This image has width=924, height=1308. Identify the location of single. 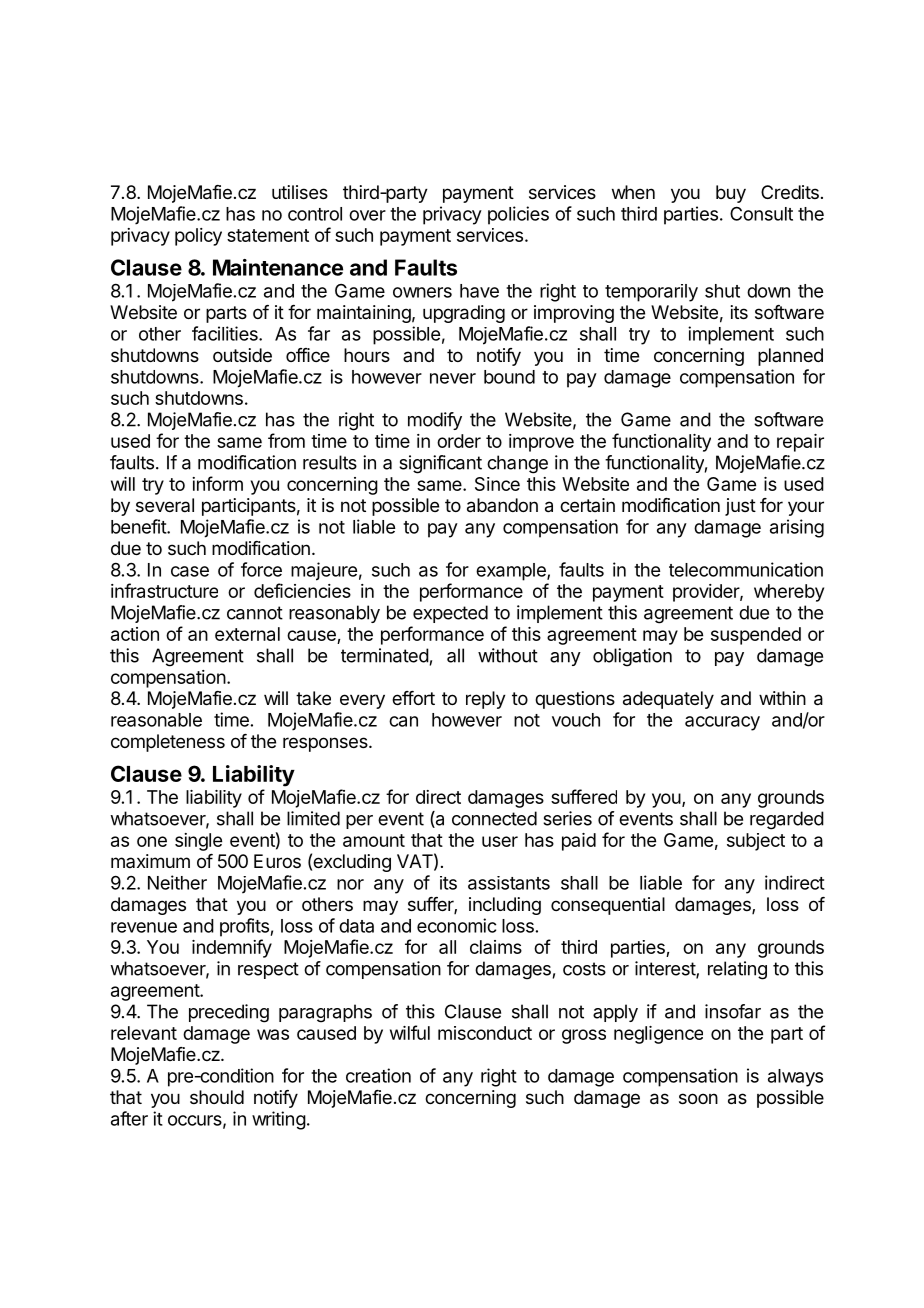
(198, 842).
